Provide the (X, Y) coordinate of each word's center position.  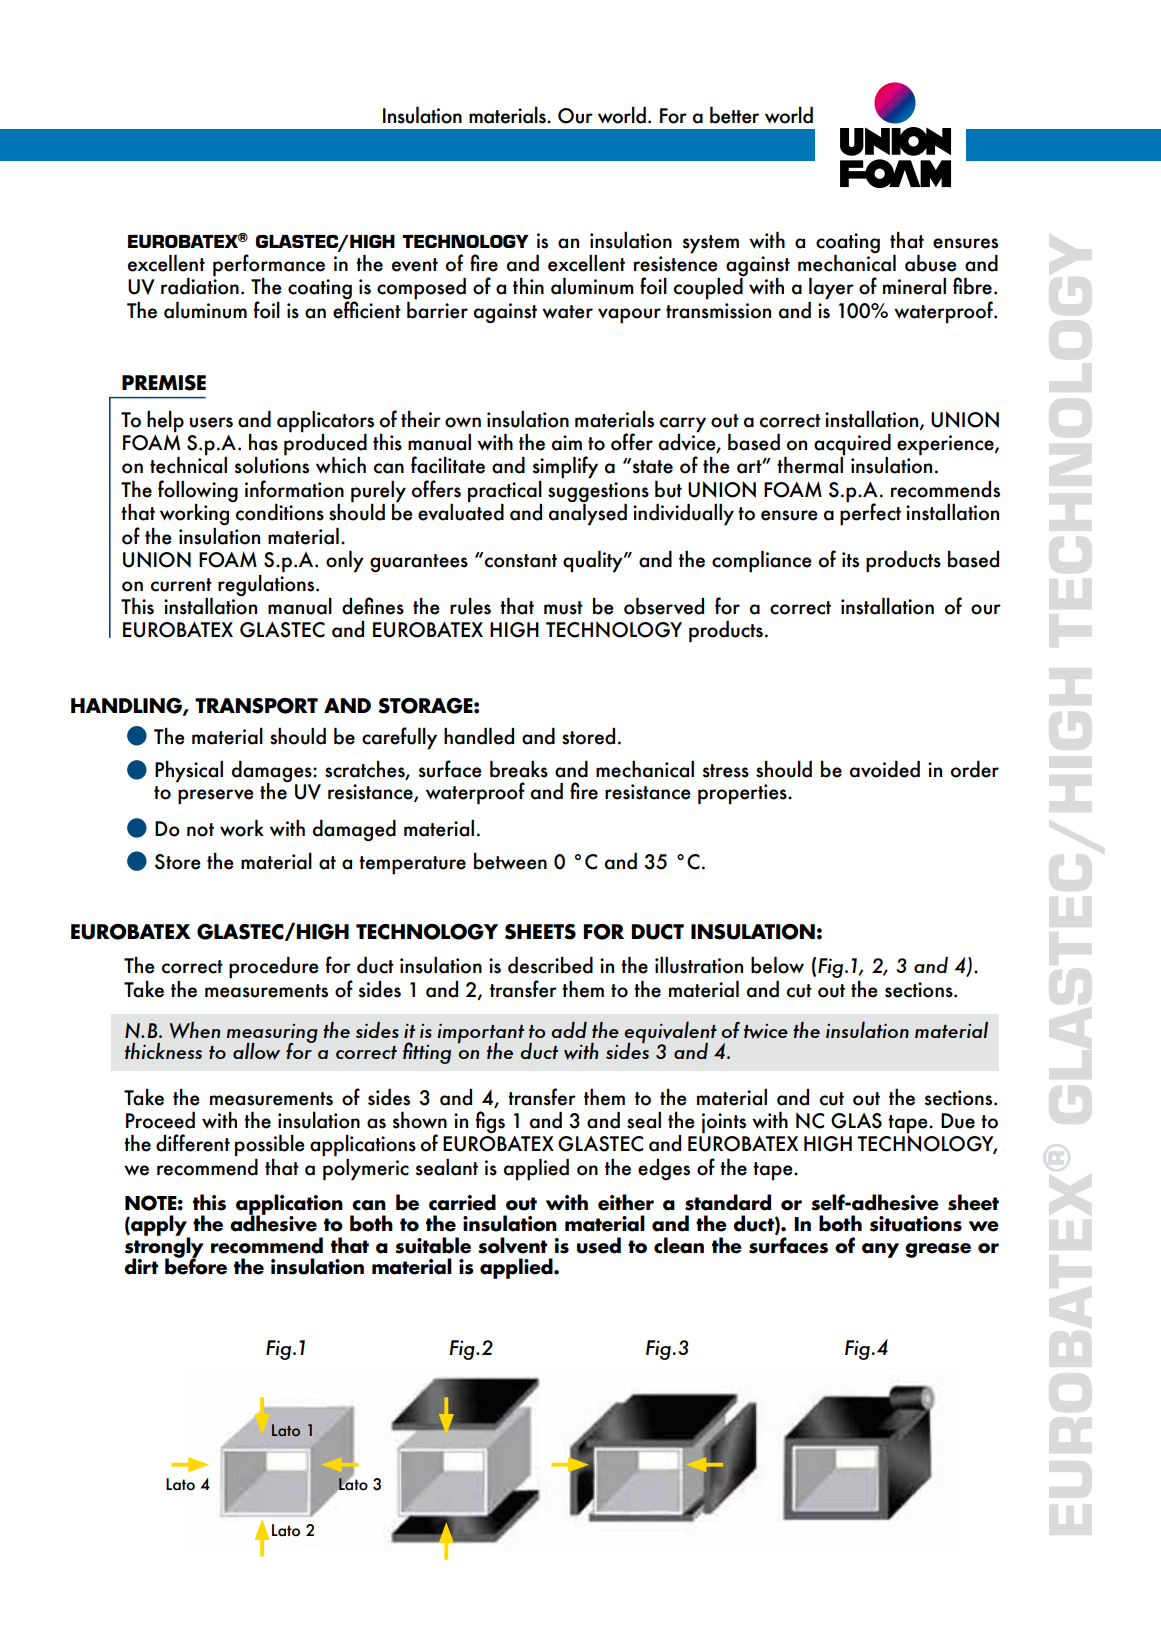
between (510, 861)
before (196, 1265)
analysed (588, 513)
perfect (870, 513)
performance (269, 265)
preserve (216, 797)
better (734, 115)
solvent (512, 1245)
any (880, 1250)
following (198, 491)
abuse (931, 263)
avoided (885, 769)
